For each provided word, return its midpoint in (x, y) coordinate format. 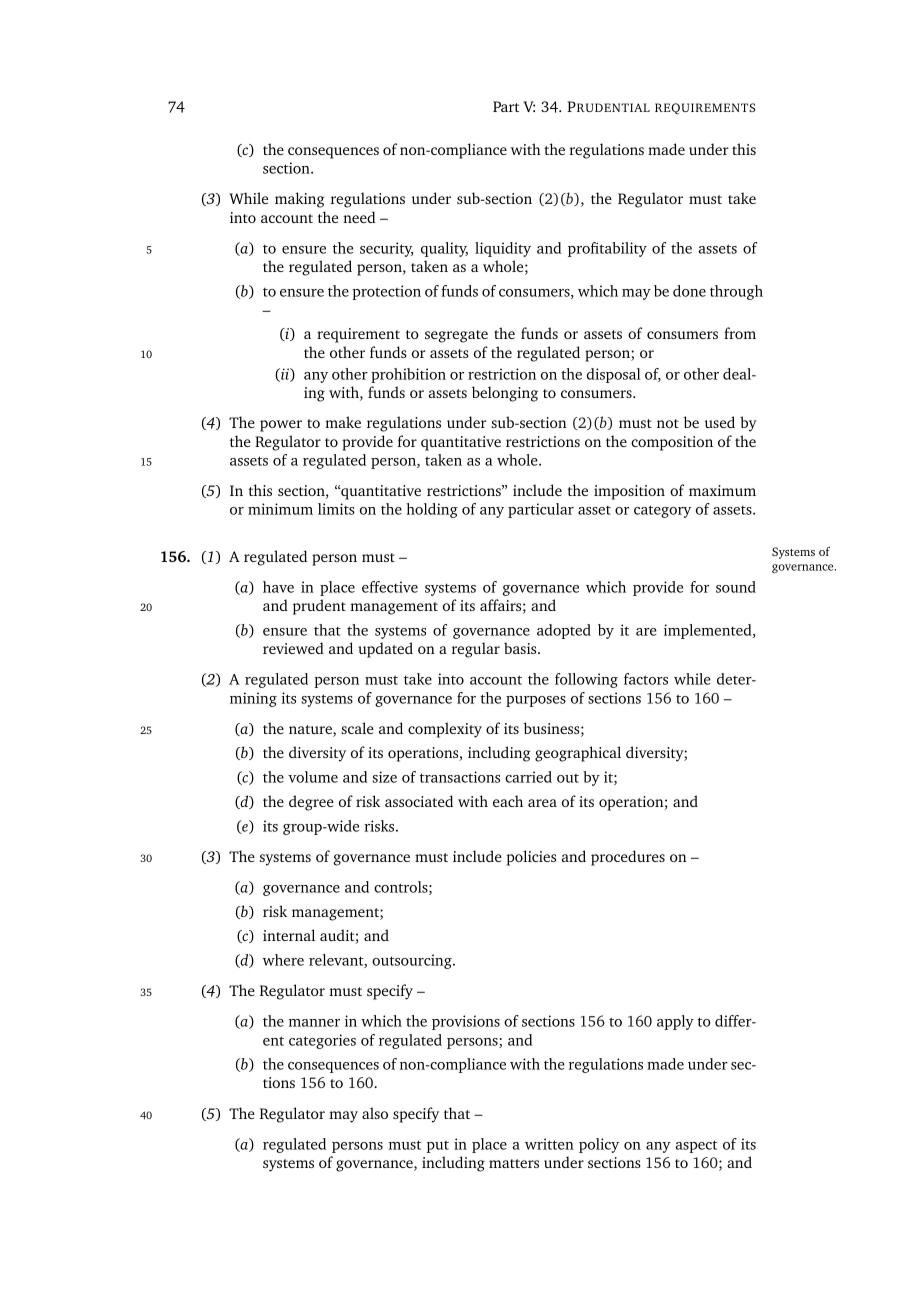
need (359, 217)
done (689, 291)
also (375, 1113)
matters (514, 1163)
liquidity (503, 249)
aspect (696, 1146)
